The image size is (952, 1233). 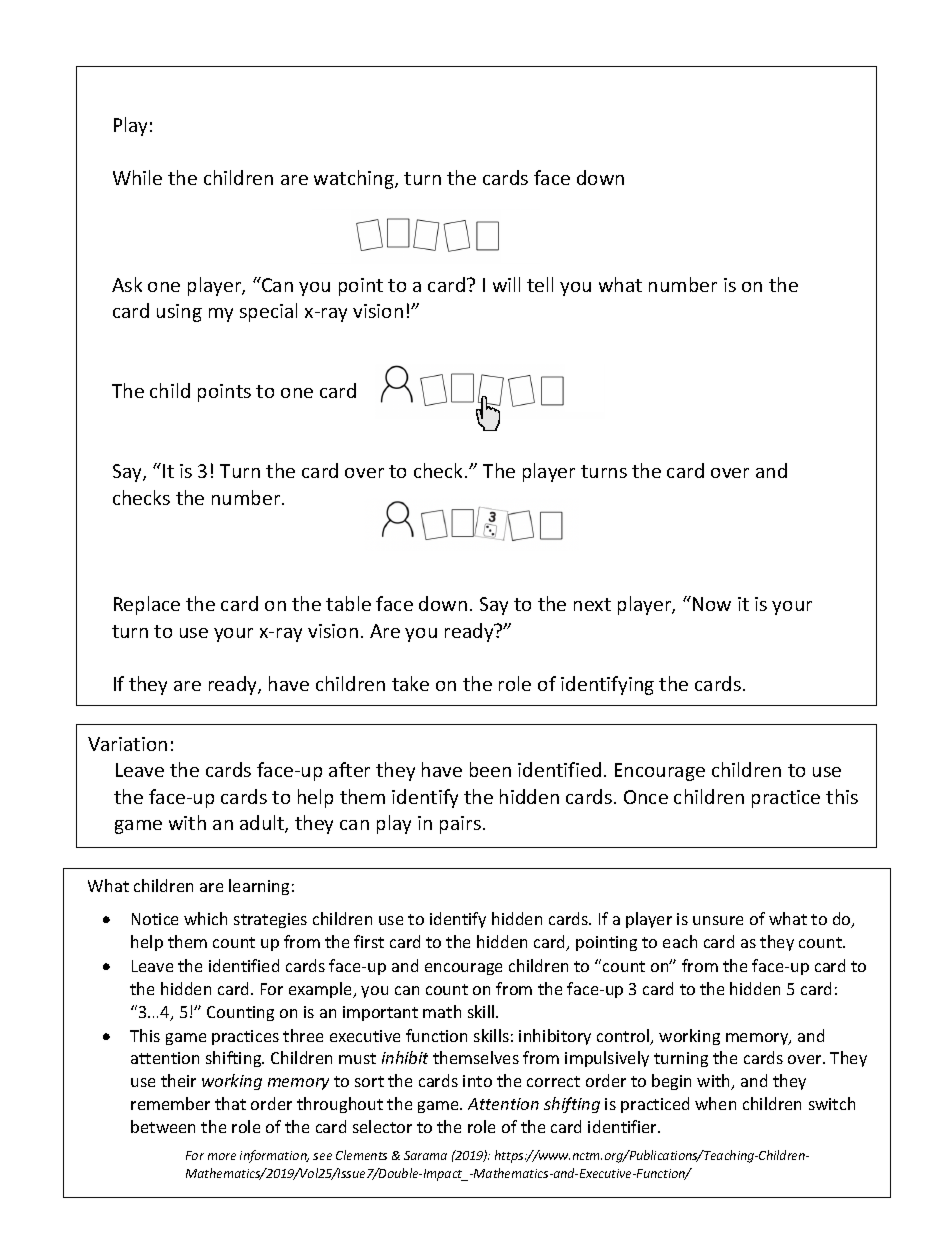 I want to click on pairs, so click(x=460, y=825).
